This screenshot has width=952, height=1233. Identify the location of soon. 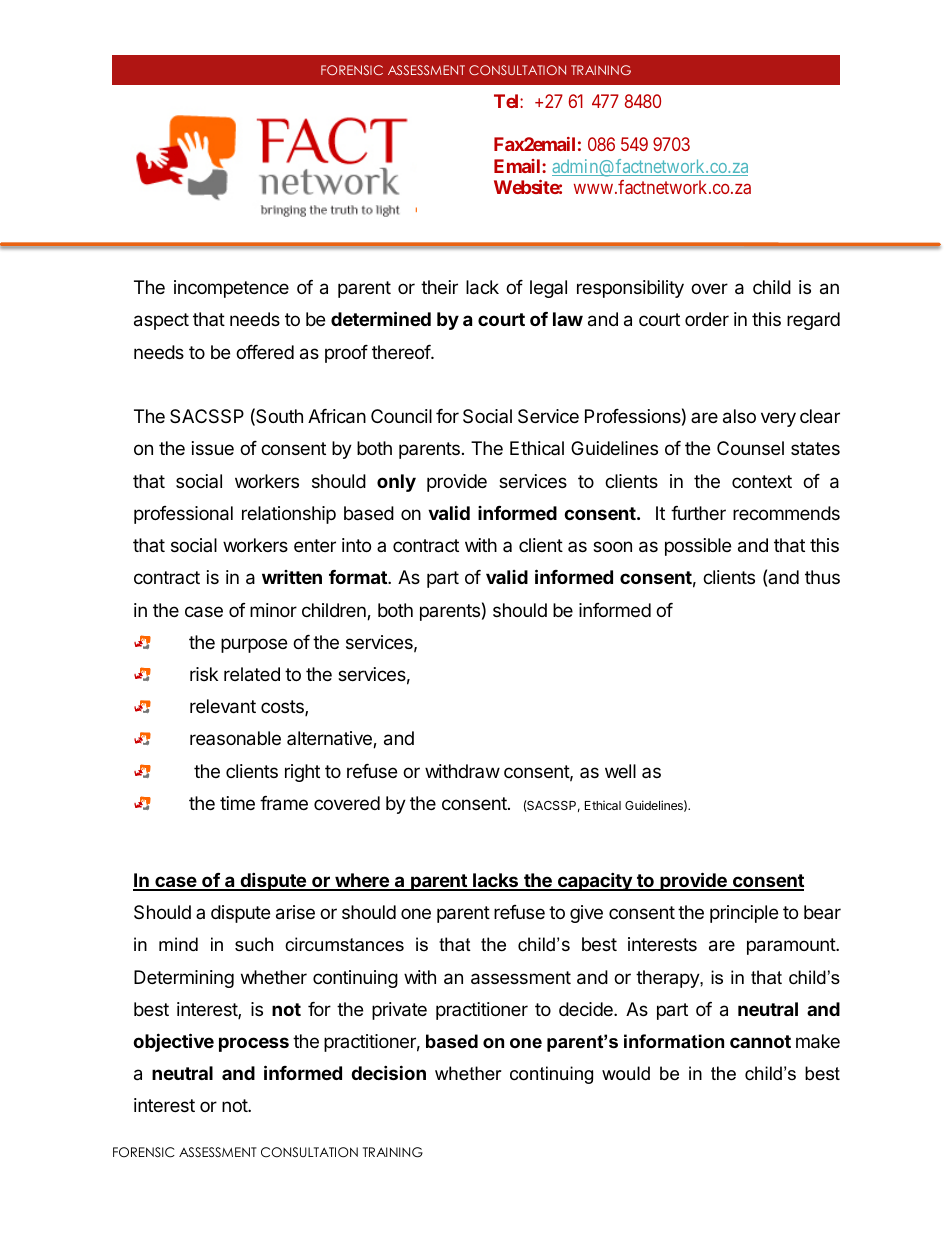
(612, 546).
